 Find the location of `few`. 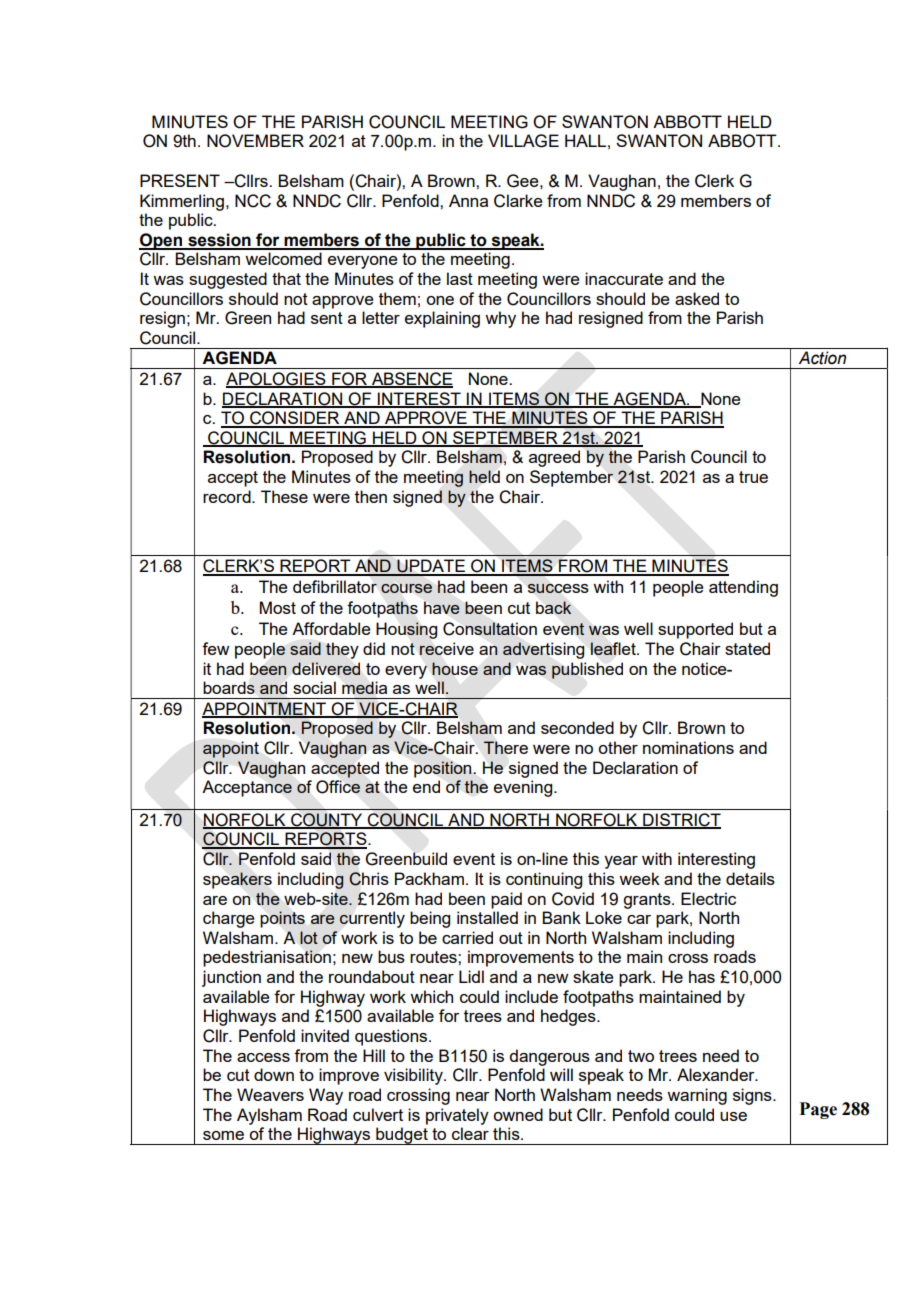

few is located at coordinates (215, 648).
